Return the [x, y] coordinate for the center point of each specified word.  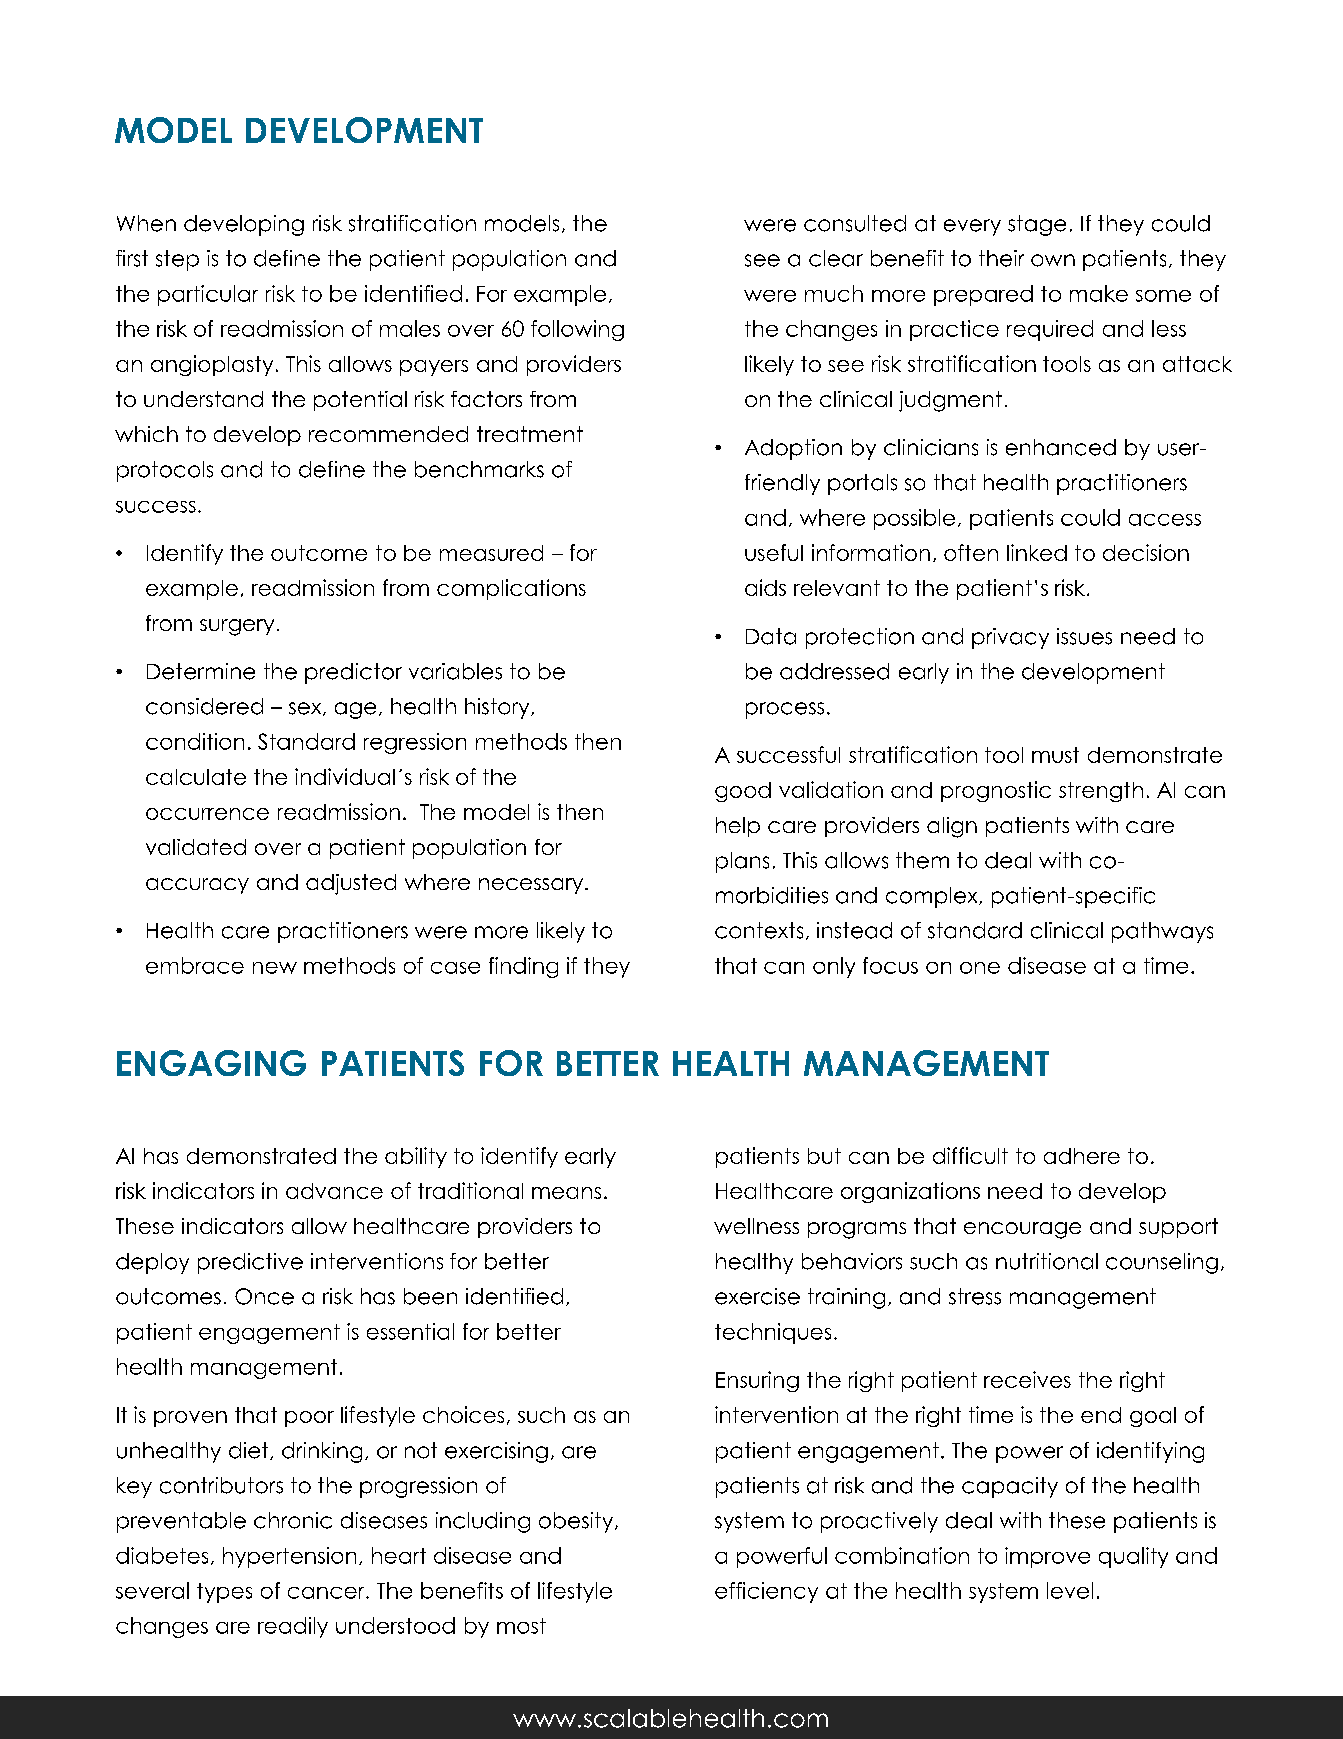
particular [208, 295]
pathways [1162, 932]
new [275, 968]
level [1070, 1590]
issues [1084, 636]
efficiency [766, 1592]
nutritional [1047, 1261]
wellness [756, 1226]
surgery [237, 627]
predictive [250, 1263]
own [1053, 260]
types [224, 1593]
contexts [759, 930]
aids [765, 587]
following [577, 330]
